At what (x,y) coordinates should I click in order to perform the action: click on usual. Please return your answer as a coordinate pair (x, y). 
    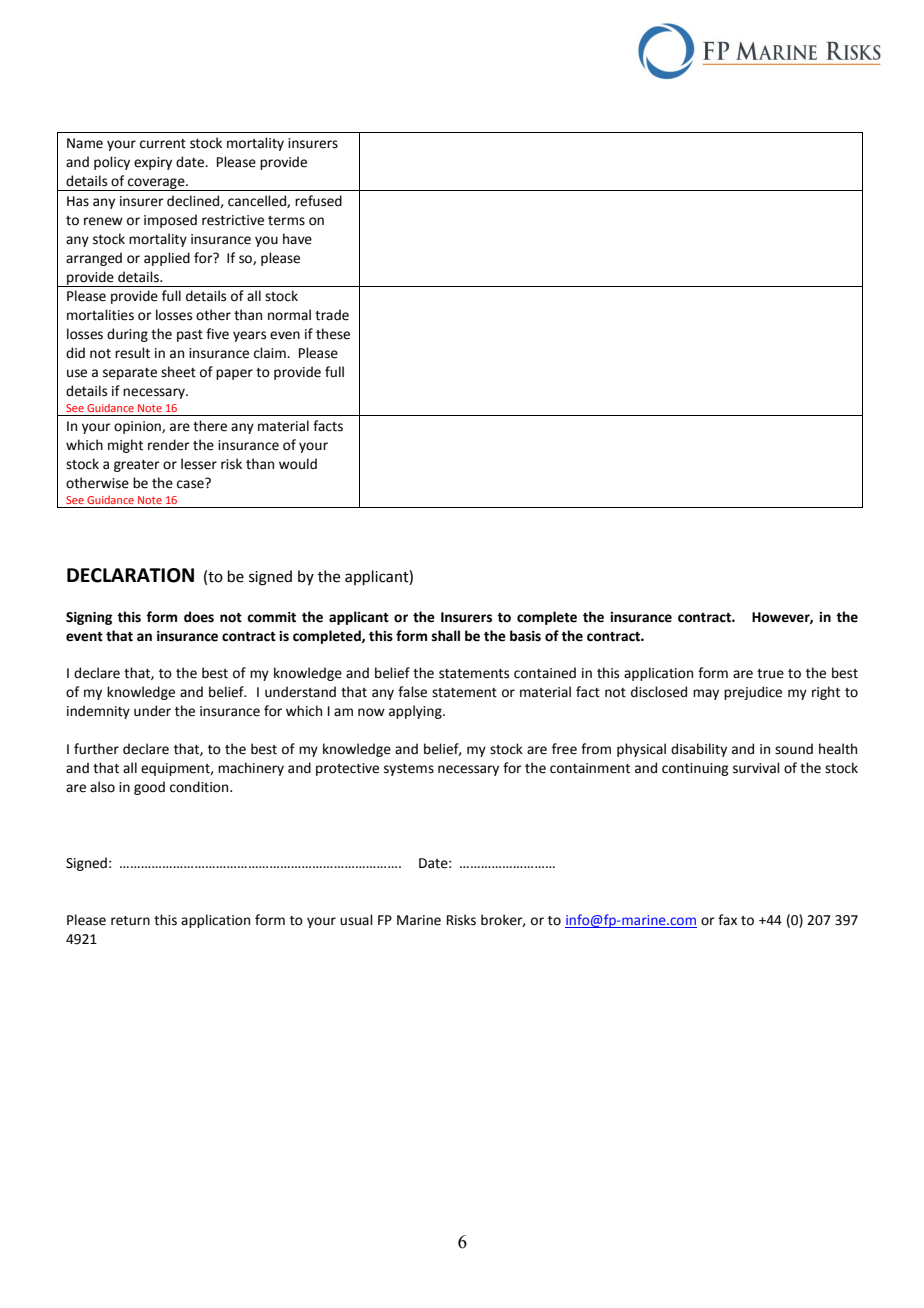
    Looking at the image, I should click on (356, 920).
